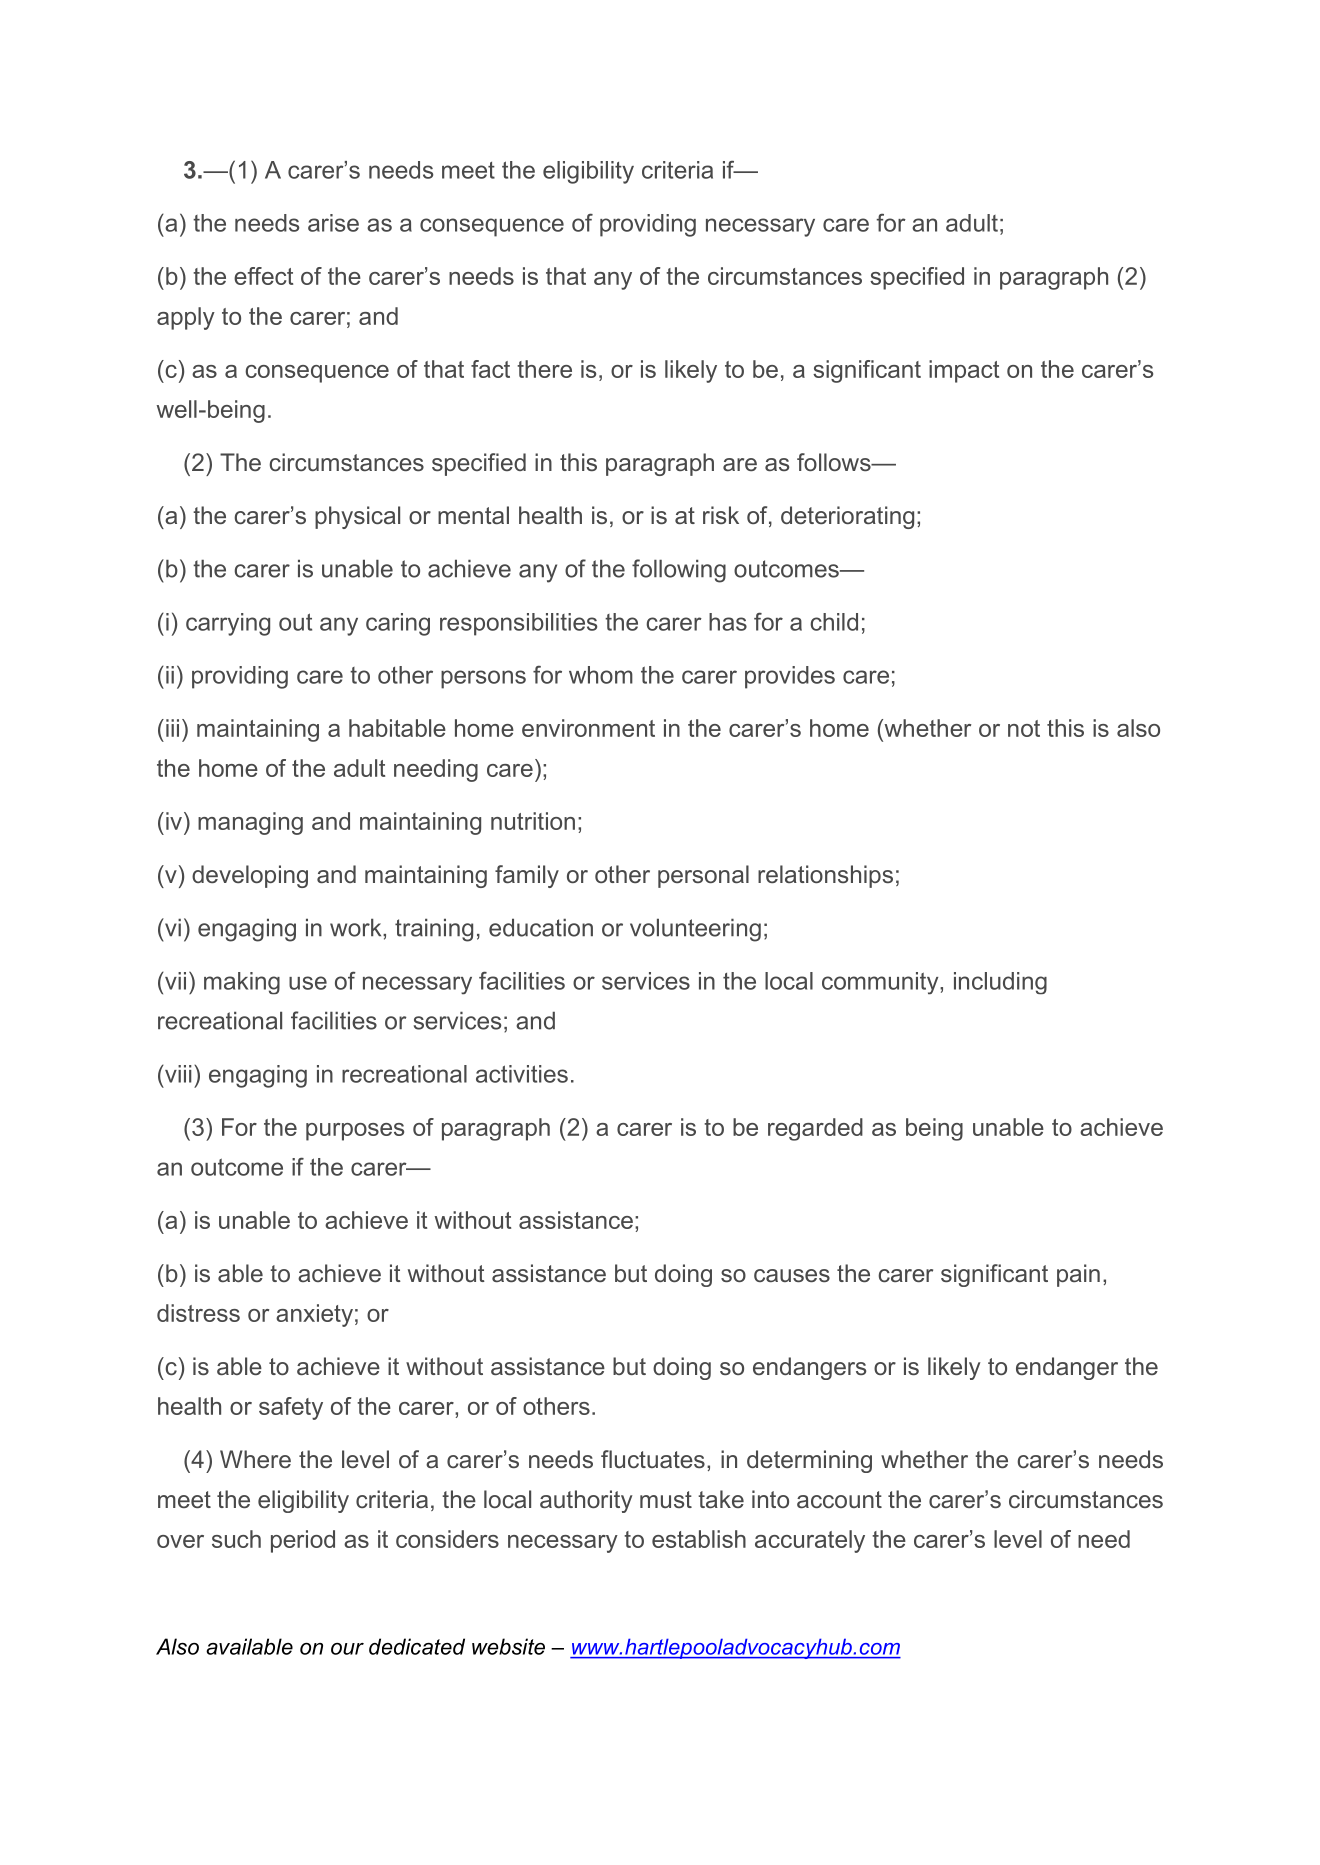 The height and width of the screenshot is (1865, 1320). What do you see at coordinates (347, 1649) in the screenshot?
I see `our` at bounding box center [347, 1649].
